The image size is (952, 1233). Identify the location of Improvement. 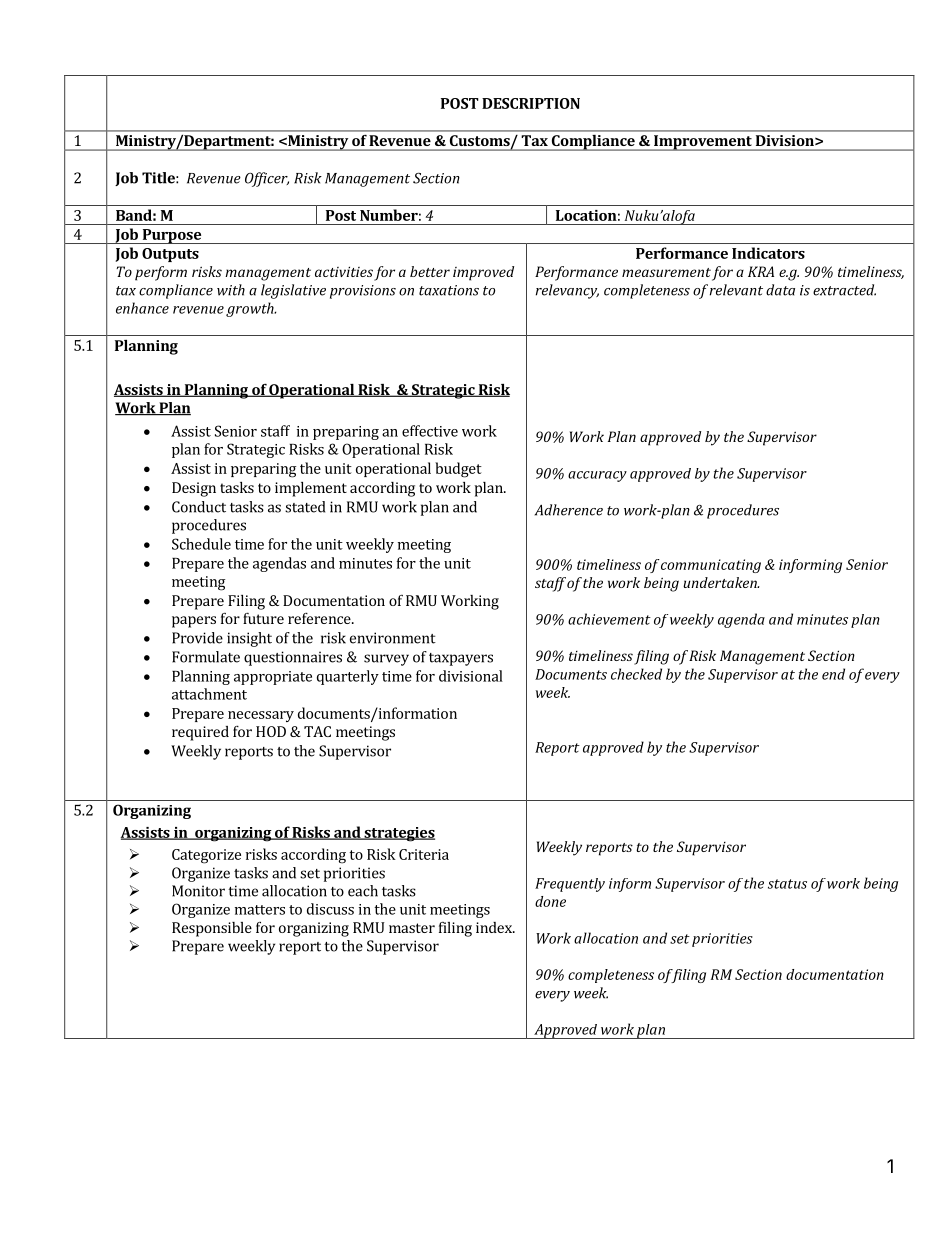
(703, 143).
